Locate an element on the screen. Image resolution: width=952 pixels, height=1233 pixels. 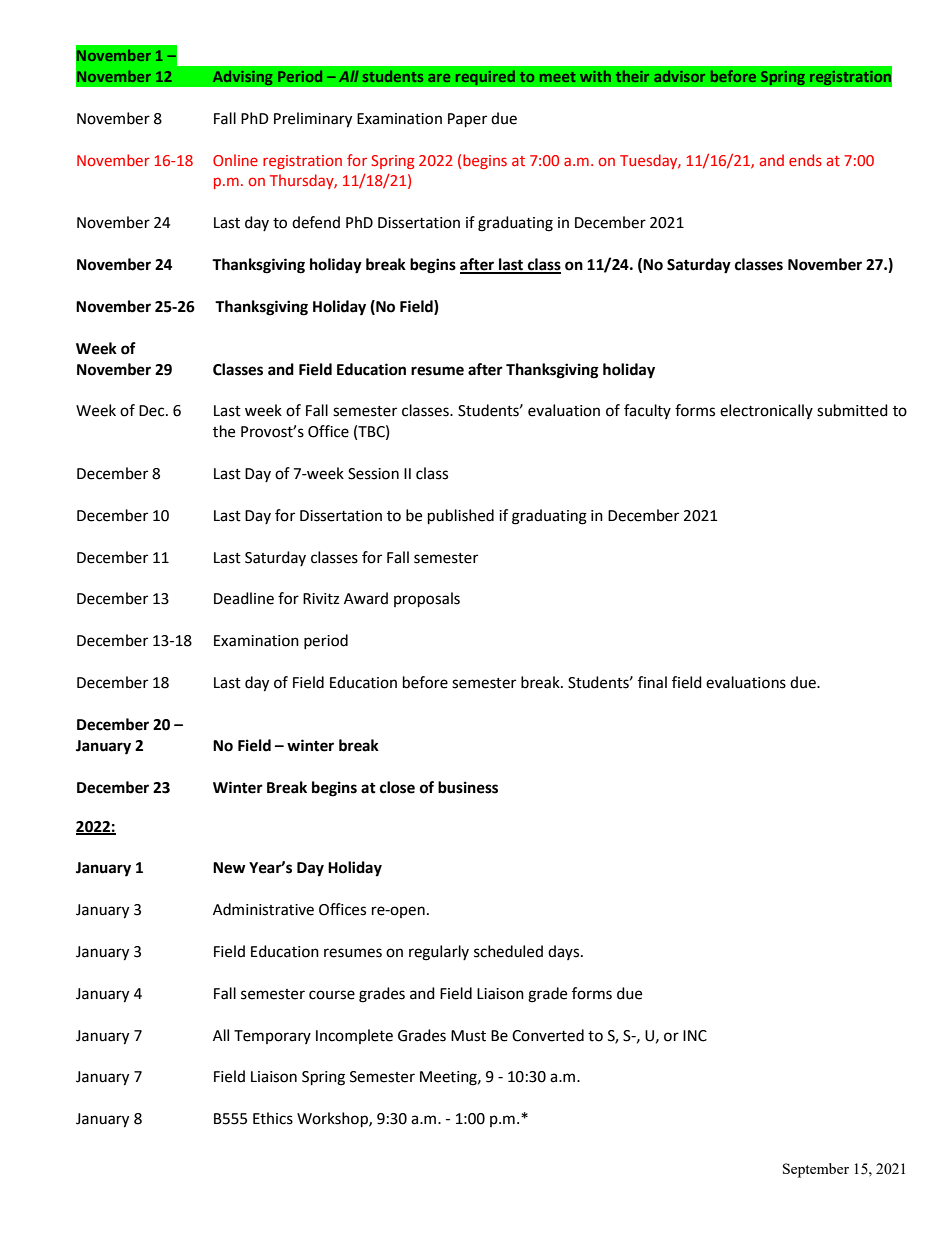
scheduled is located at coordinates (508, 951).
